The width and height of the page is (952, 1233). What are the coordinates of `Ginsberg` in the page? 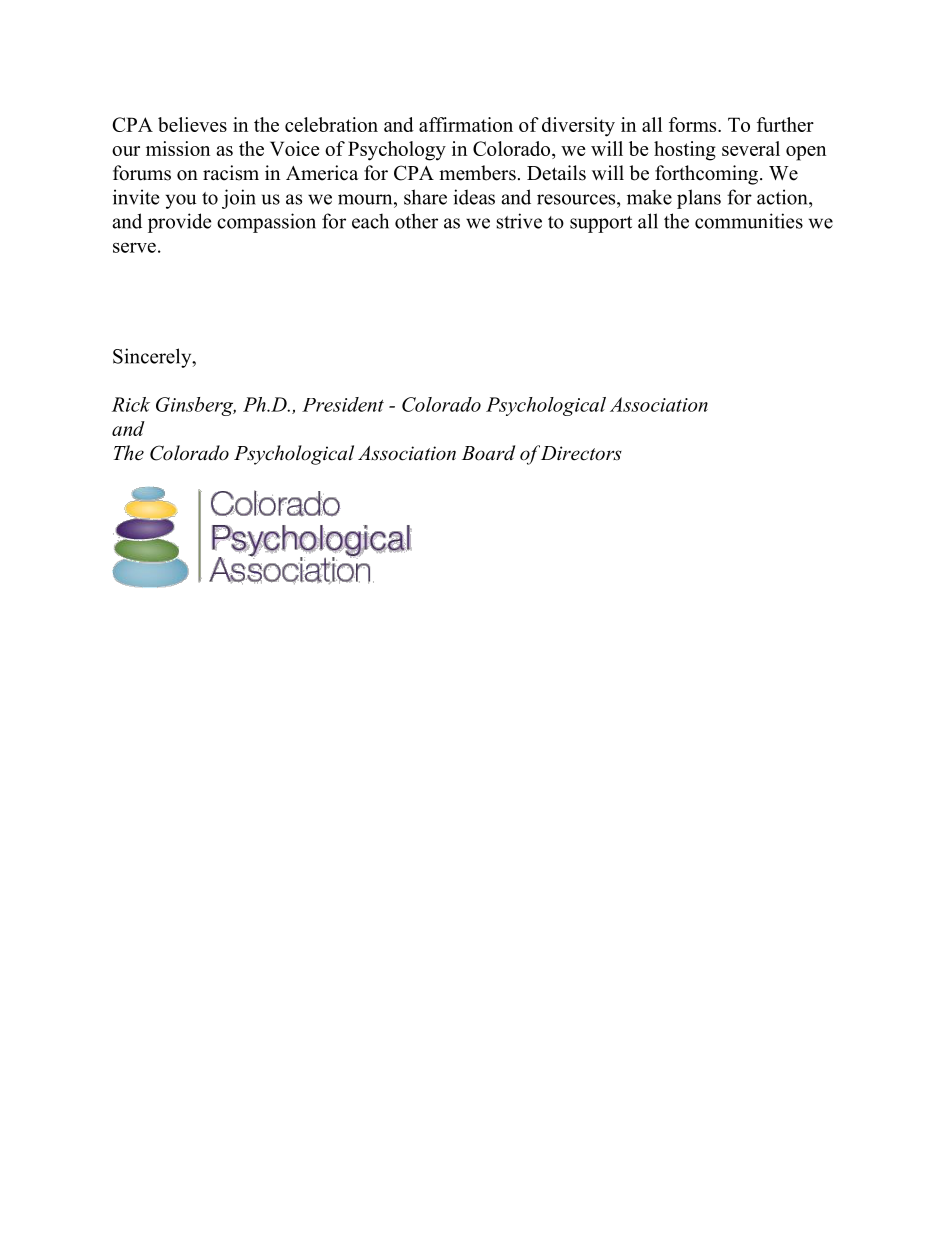 It's located at (196, 406).
